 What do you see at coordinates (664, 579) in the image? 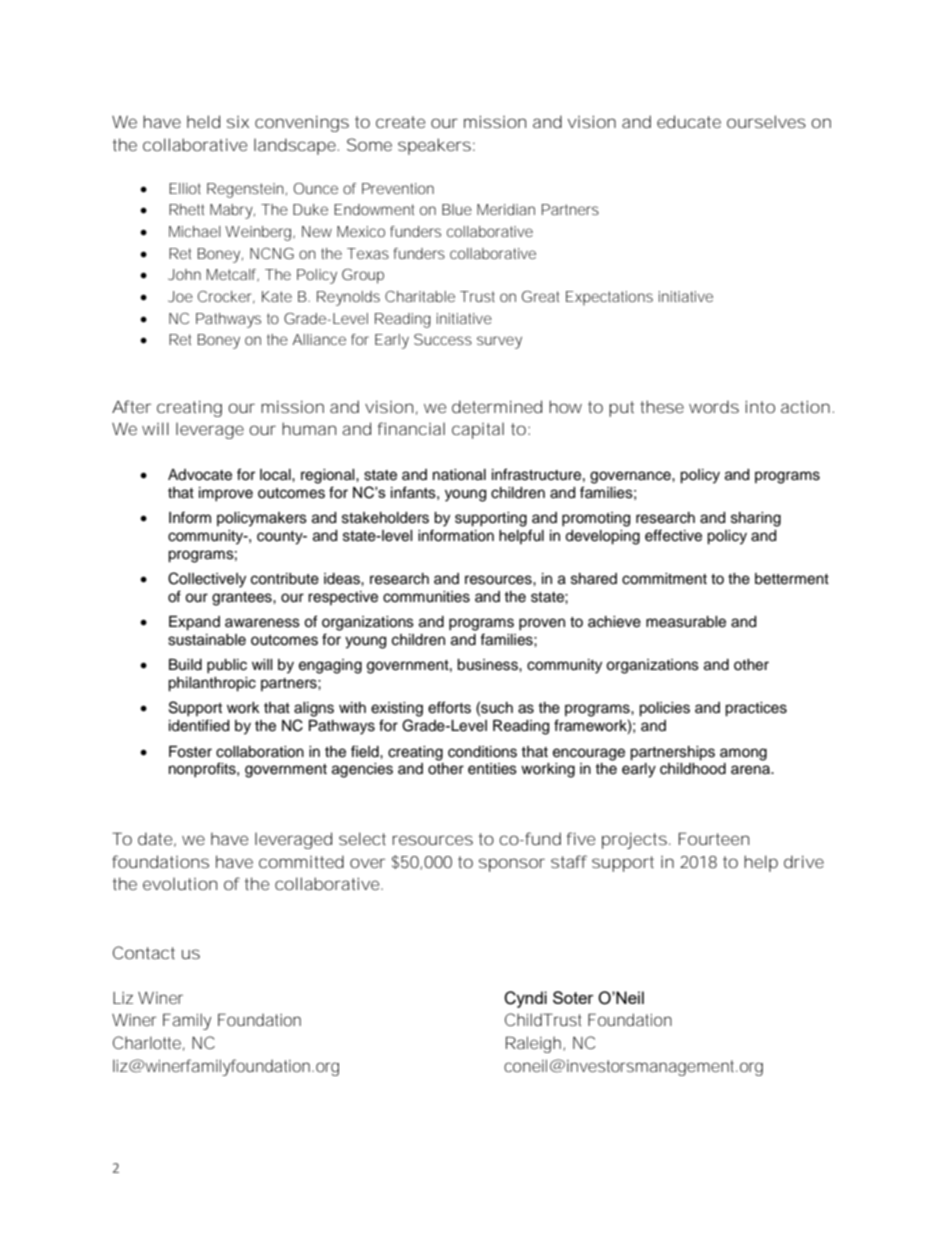
I see `commitment` at bounding box center [664, 579].
